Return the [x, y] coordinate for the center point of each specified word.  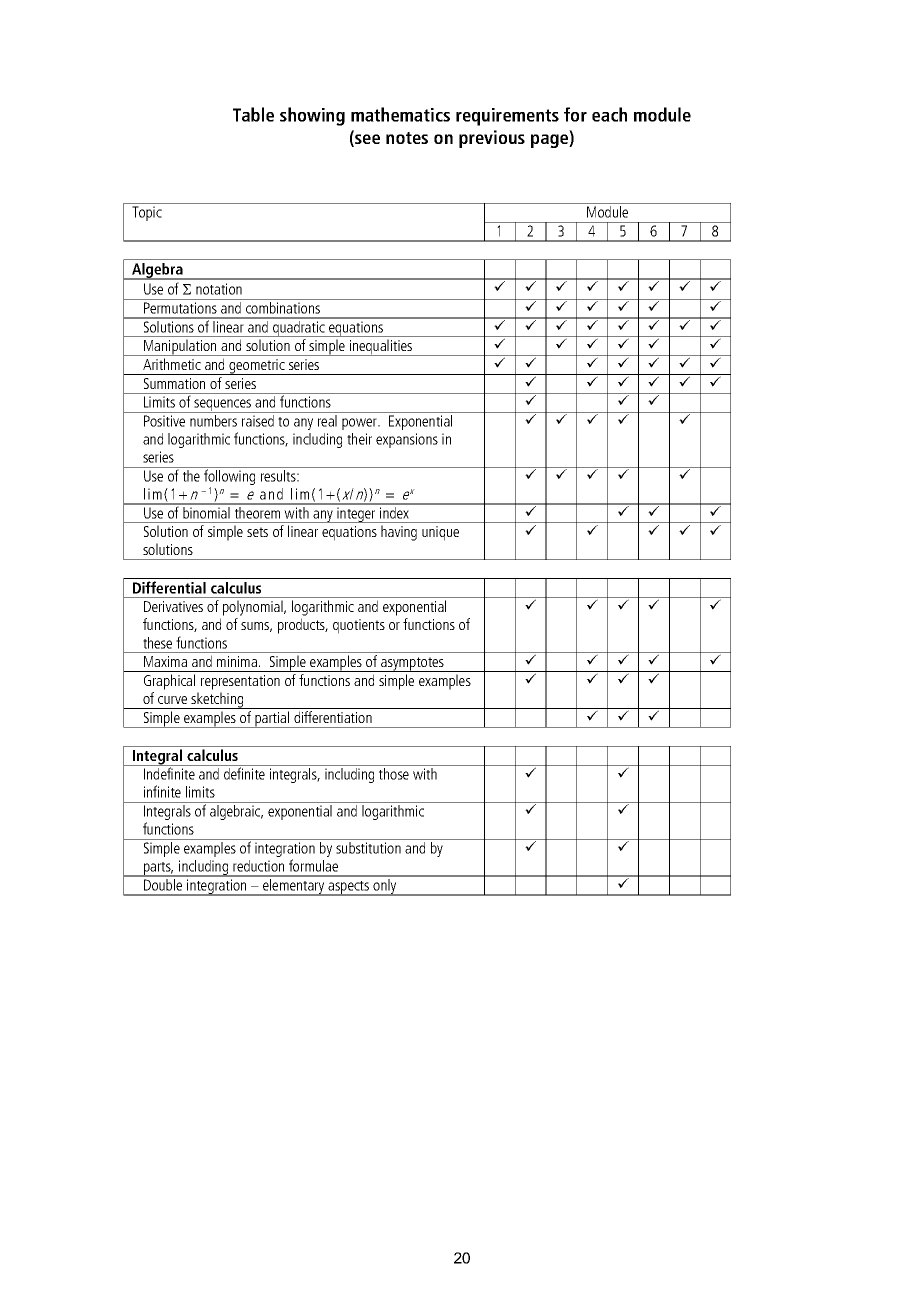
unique [440, 533]
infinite [162, 791]
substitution [368, 848]
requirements [507, 117]
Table [253, 114]
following [230, 477]
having [399, 533]
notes [407, 138]
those [394, 774]
